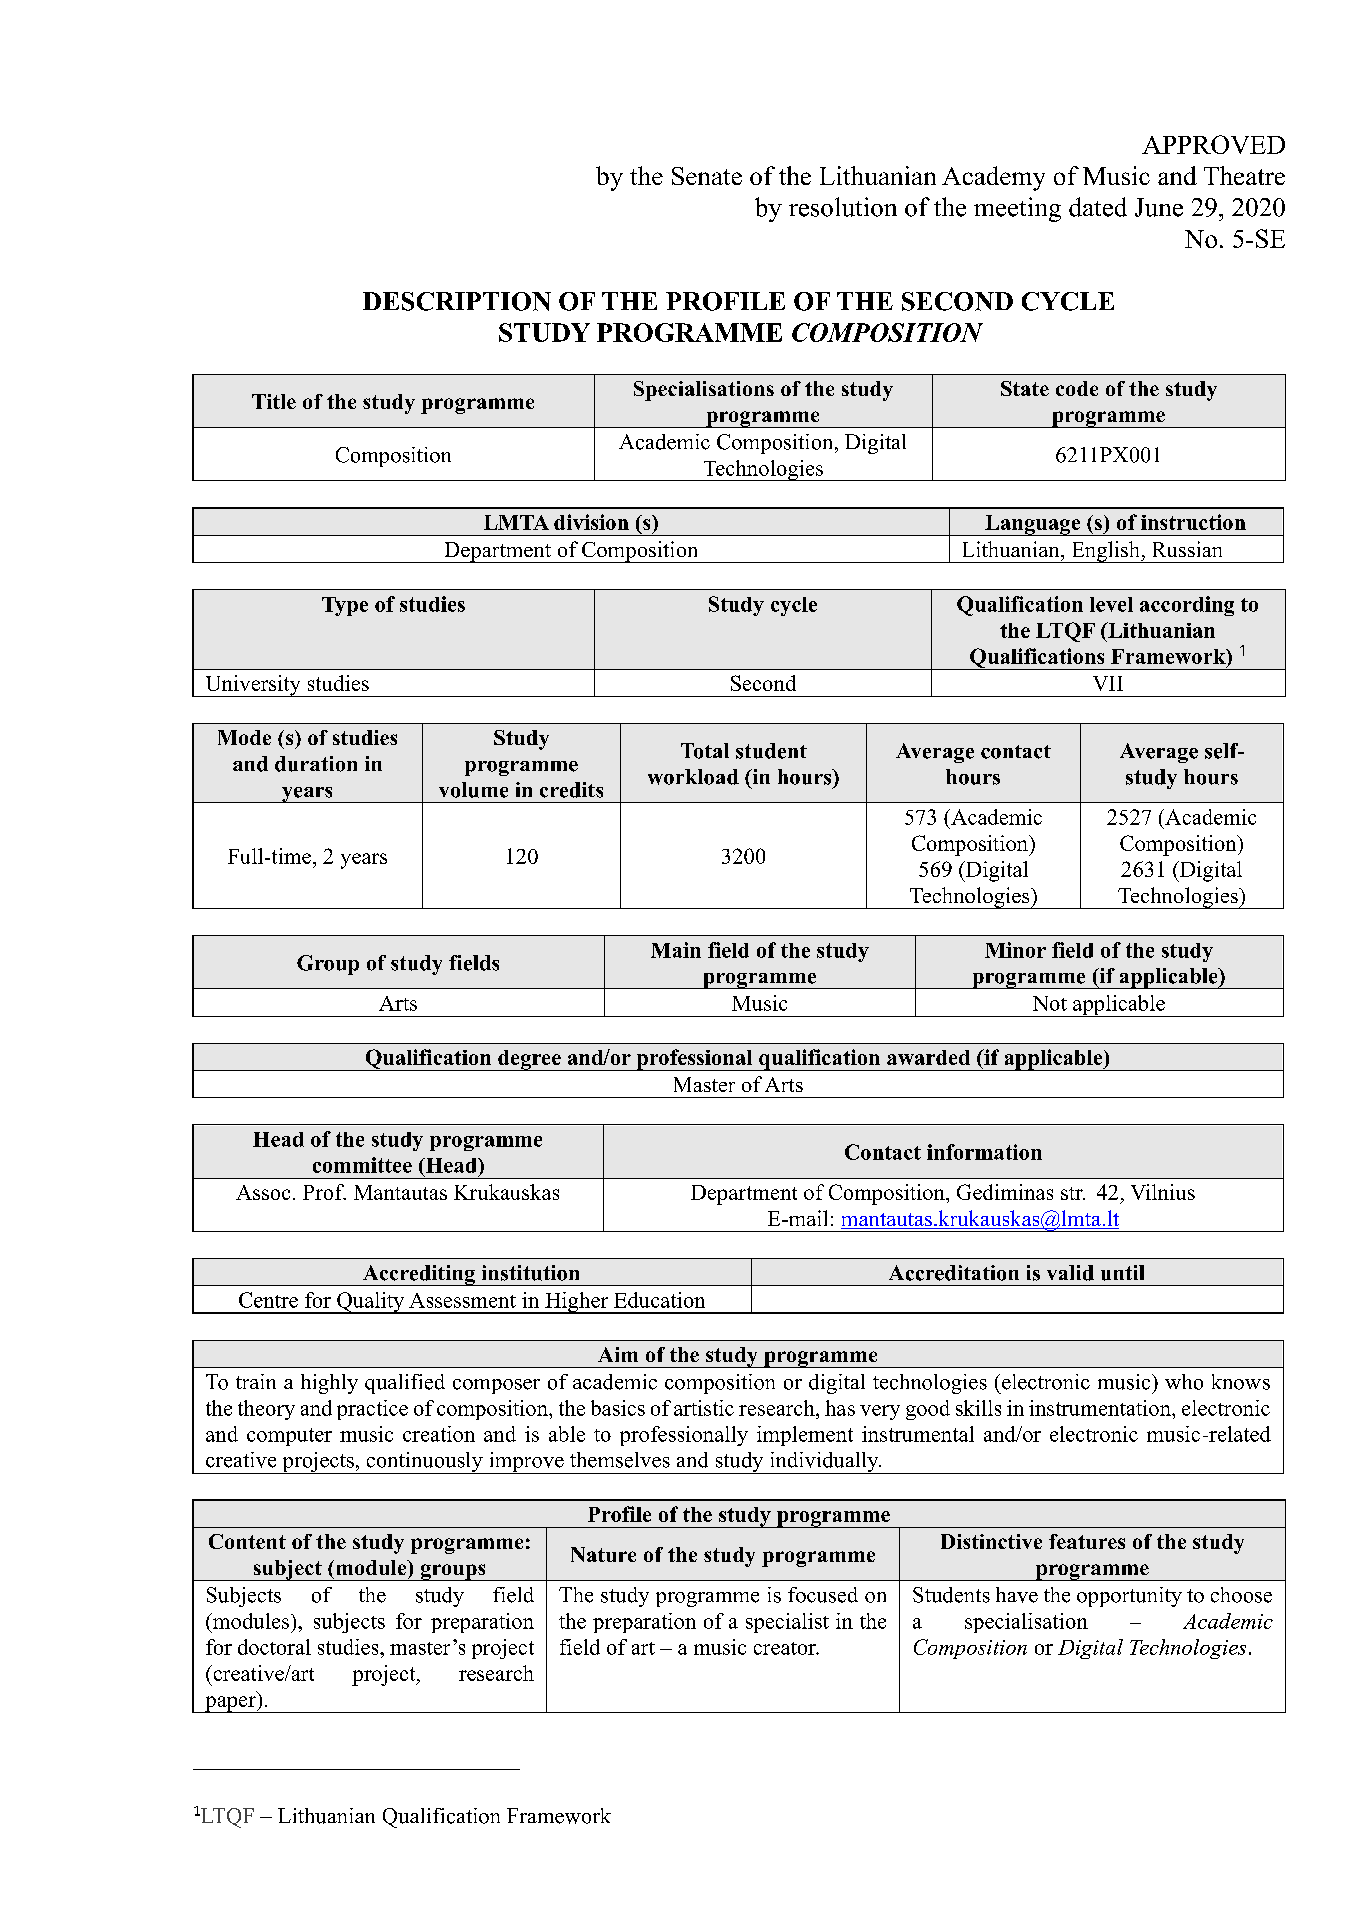  Describe the element at coordinates (345, 606) in the screenshot. I see `Type` at that location.
